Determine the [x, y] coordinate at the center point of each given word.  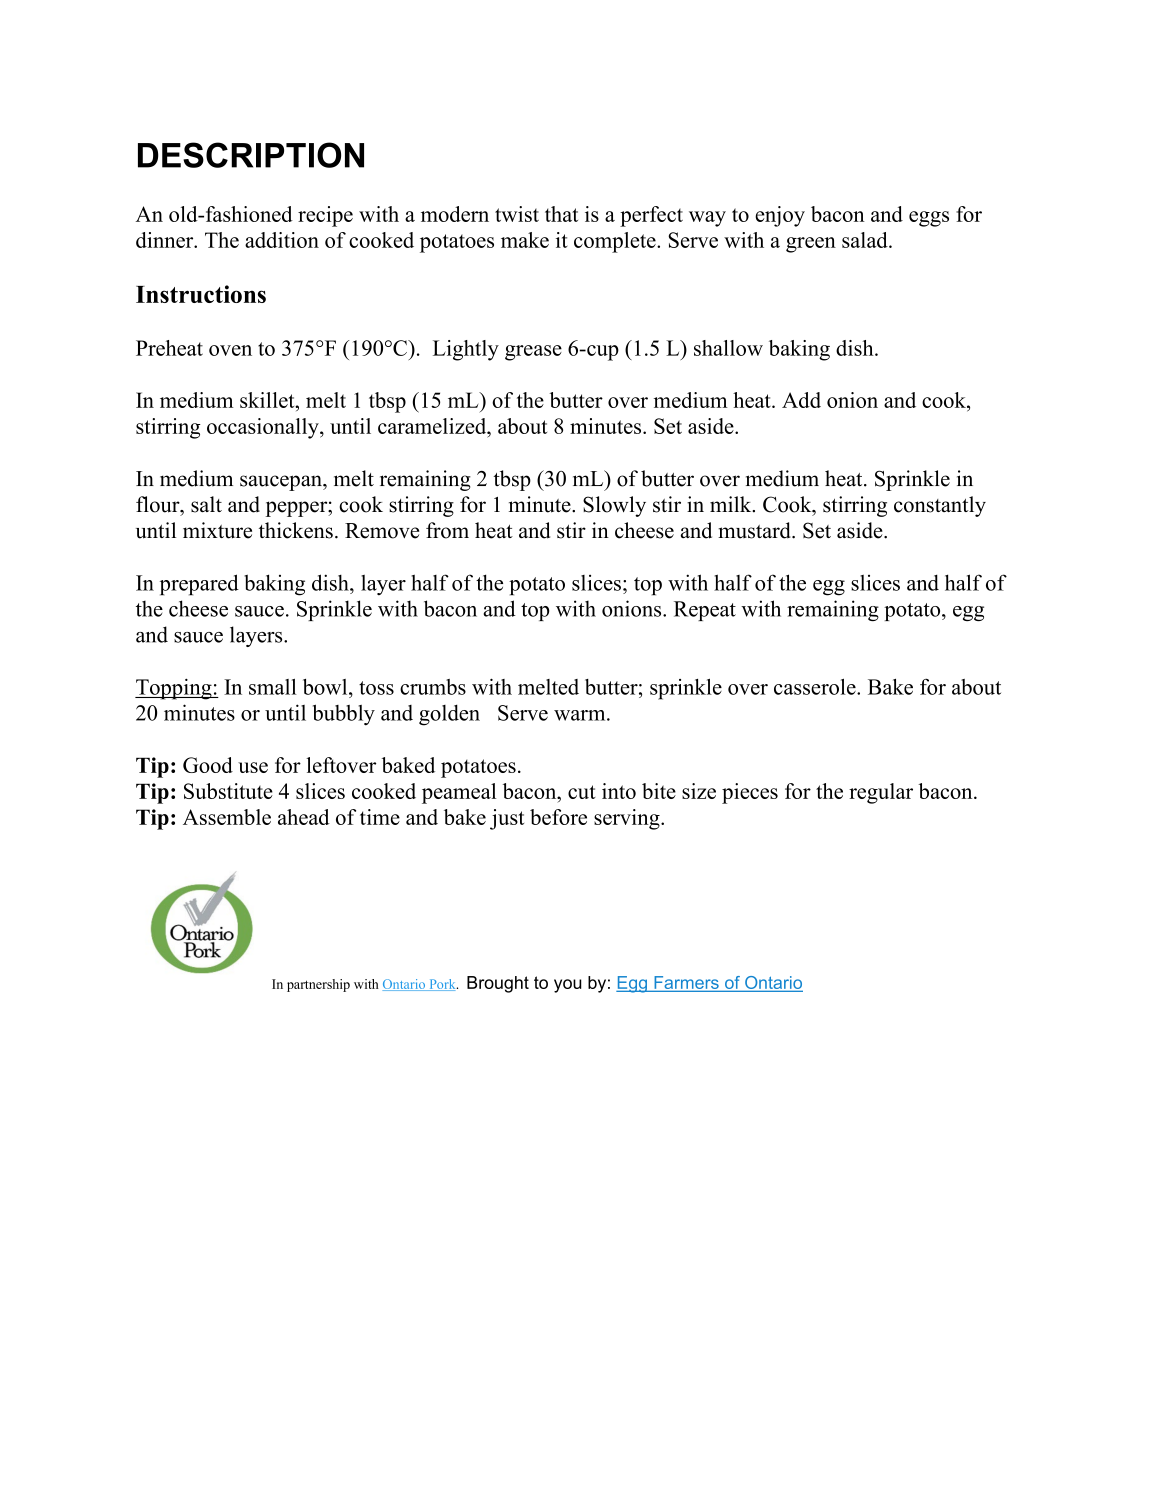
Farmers [686, 983]
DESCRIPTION [251, 155]
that [561, 214]
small [273, 687]
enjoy [780, 216]
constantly [940, 506]
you [568, 986]
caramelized [433, 426]
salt [206, 504]
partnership [318, 985]
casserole [816, 687]
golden [449, 715]
